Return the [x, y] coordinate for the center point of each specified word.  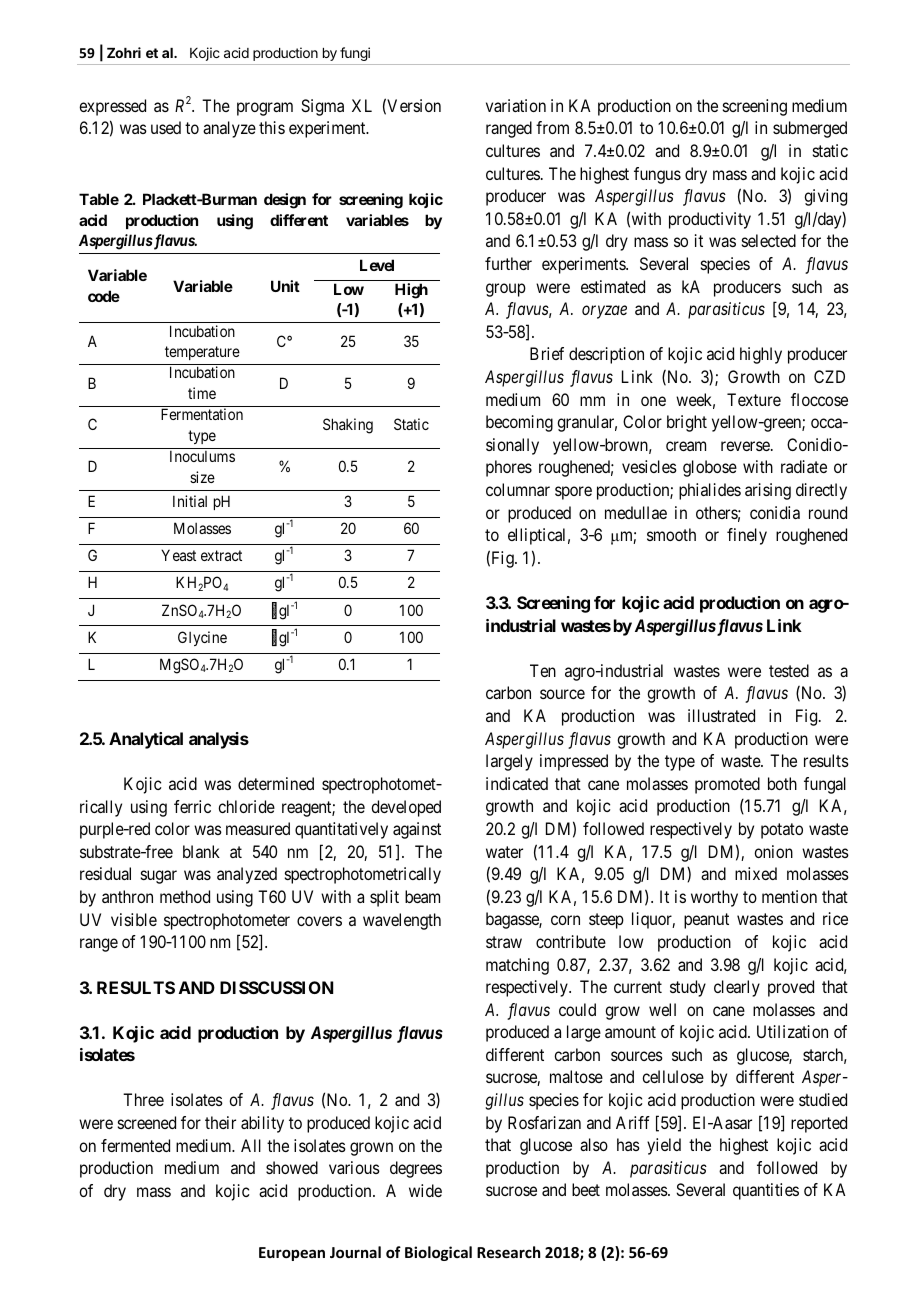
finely [747, 536]
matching [517, 966]
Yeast [178, 555]
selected [769, 240]
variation [516, 105]
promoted [727, 785]
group [506, 290]
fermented [135, 1145]
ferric [192, 806]
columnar [518, 489]
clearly [737, 988]
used [166, 127]
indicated [517, 783]
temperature [202, 353]
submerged [810, 129]
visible [134, 919]
